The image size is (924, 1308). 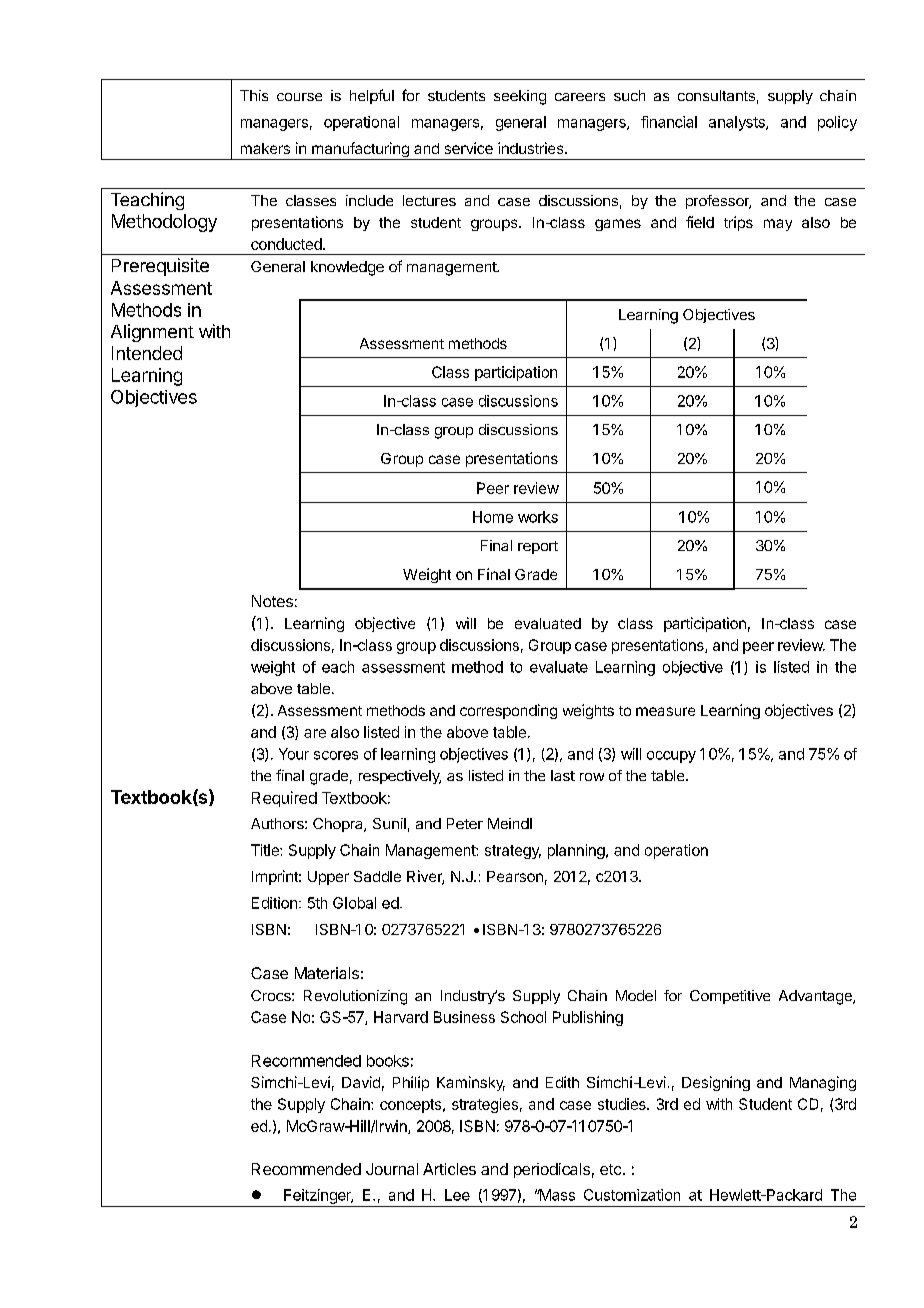 I want to click on Home, so click(x=493, y=517).
